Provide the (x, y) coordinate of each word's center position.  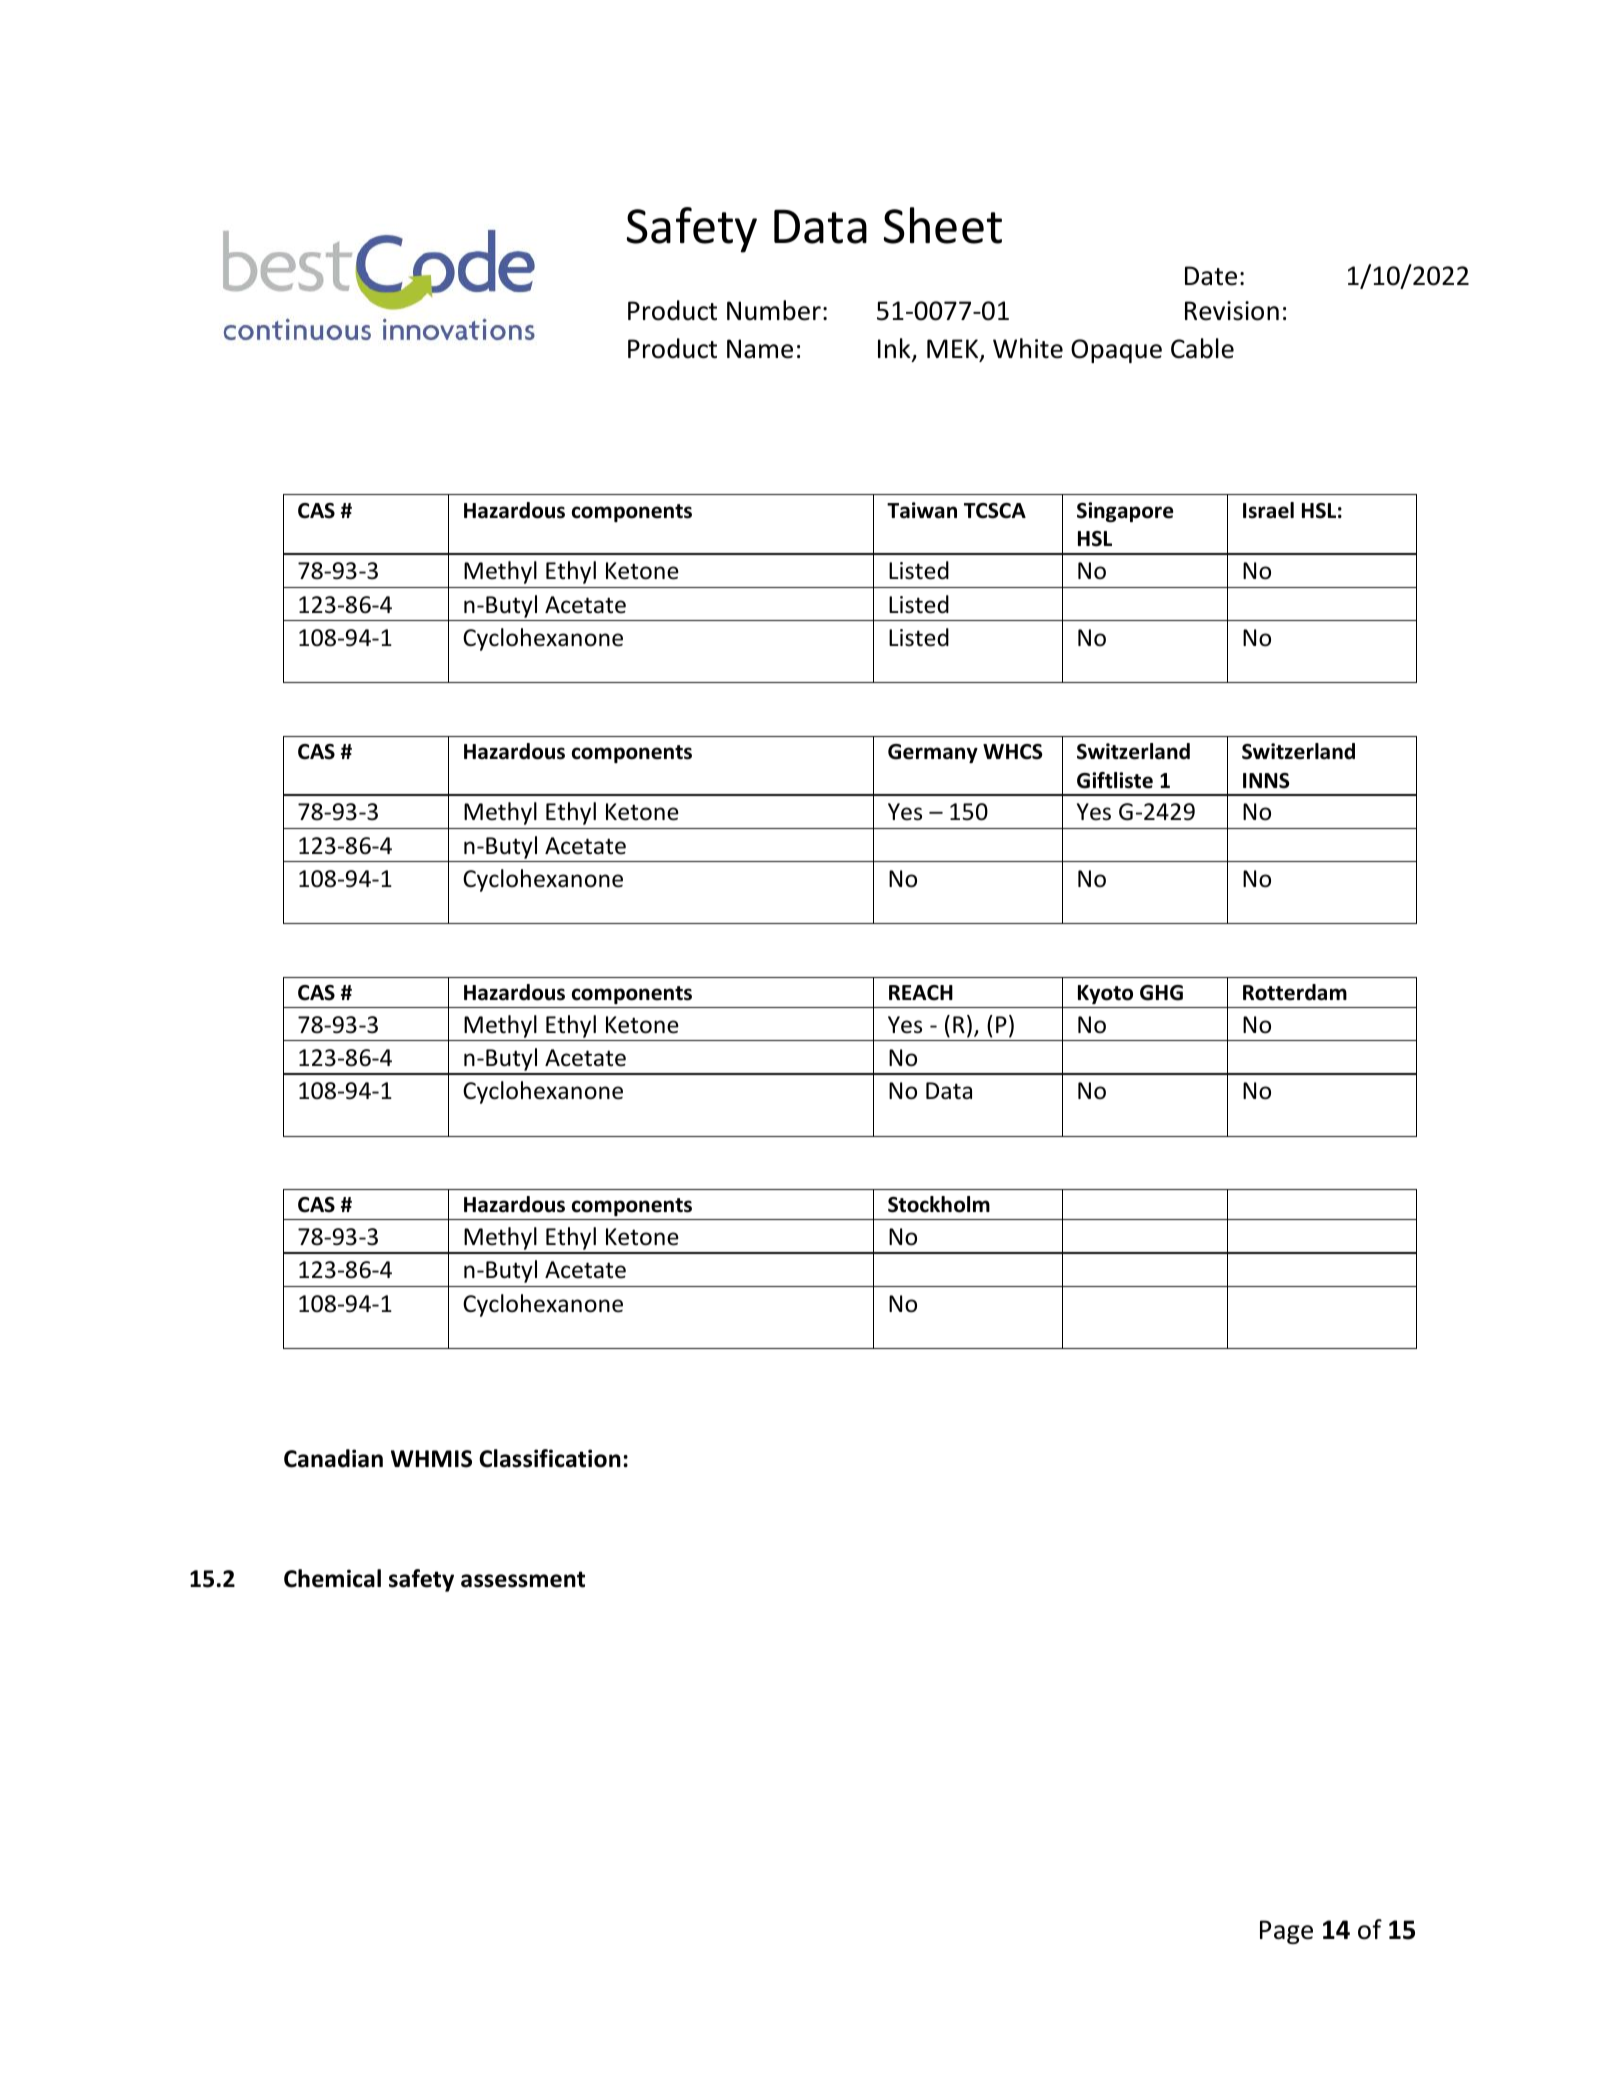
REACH (921, 993)
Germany (933, 753)
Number (774, 310)
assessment (523, 1579)
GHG (1161, 993)
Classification (550, 1458)
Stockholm (939, 1204)
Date (1211, 276)
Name (760, 349)
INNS (1266, 781)
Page (1286, 1932)
